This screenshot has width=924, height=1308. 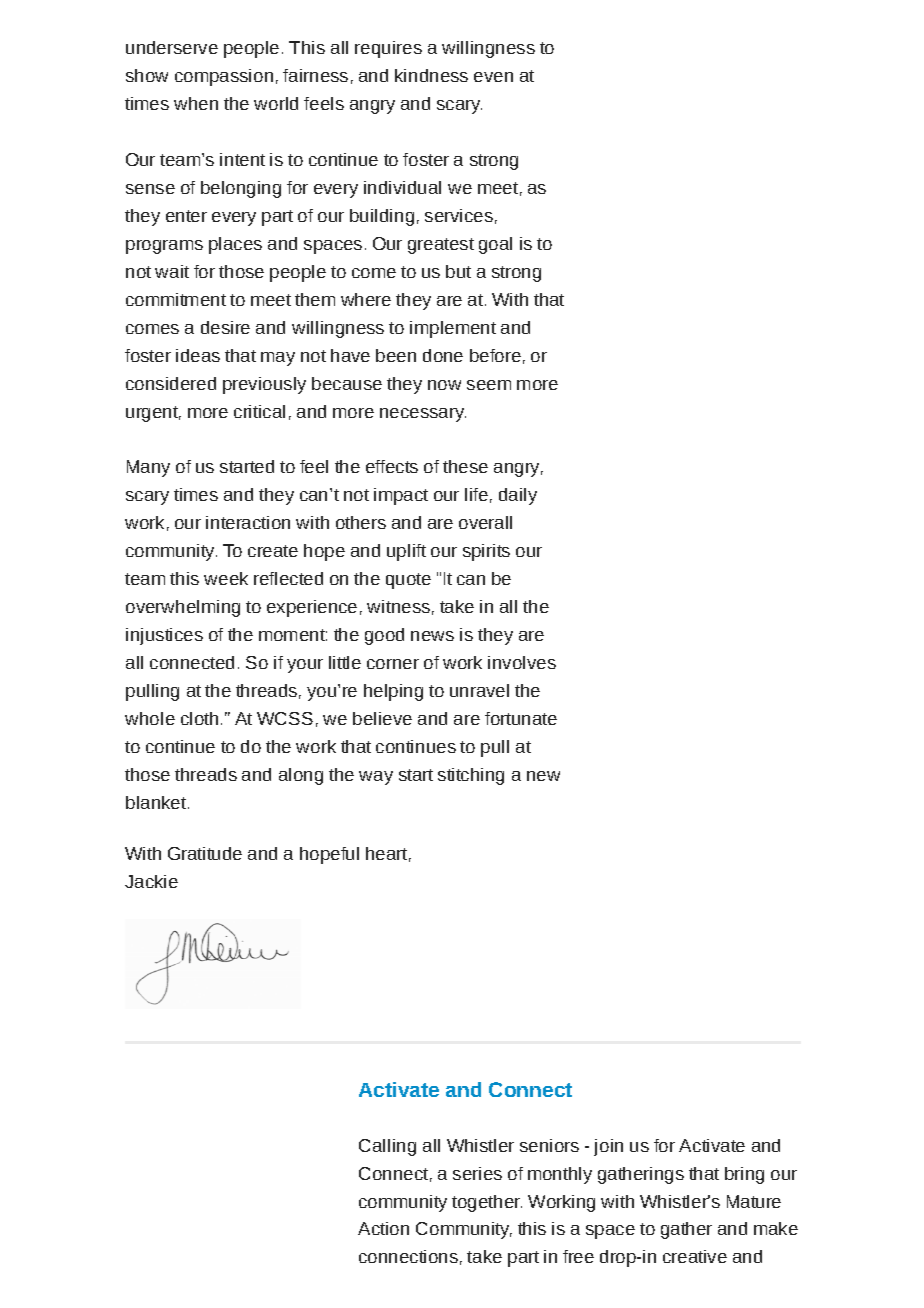 I want to click on even, so click(x=493, y=77).
